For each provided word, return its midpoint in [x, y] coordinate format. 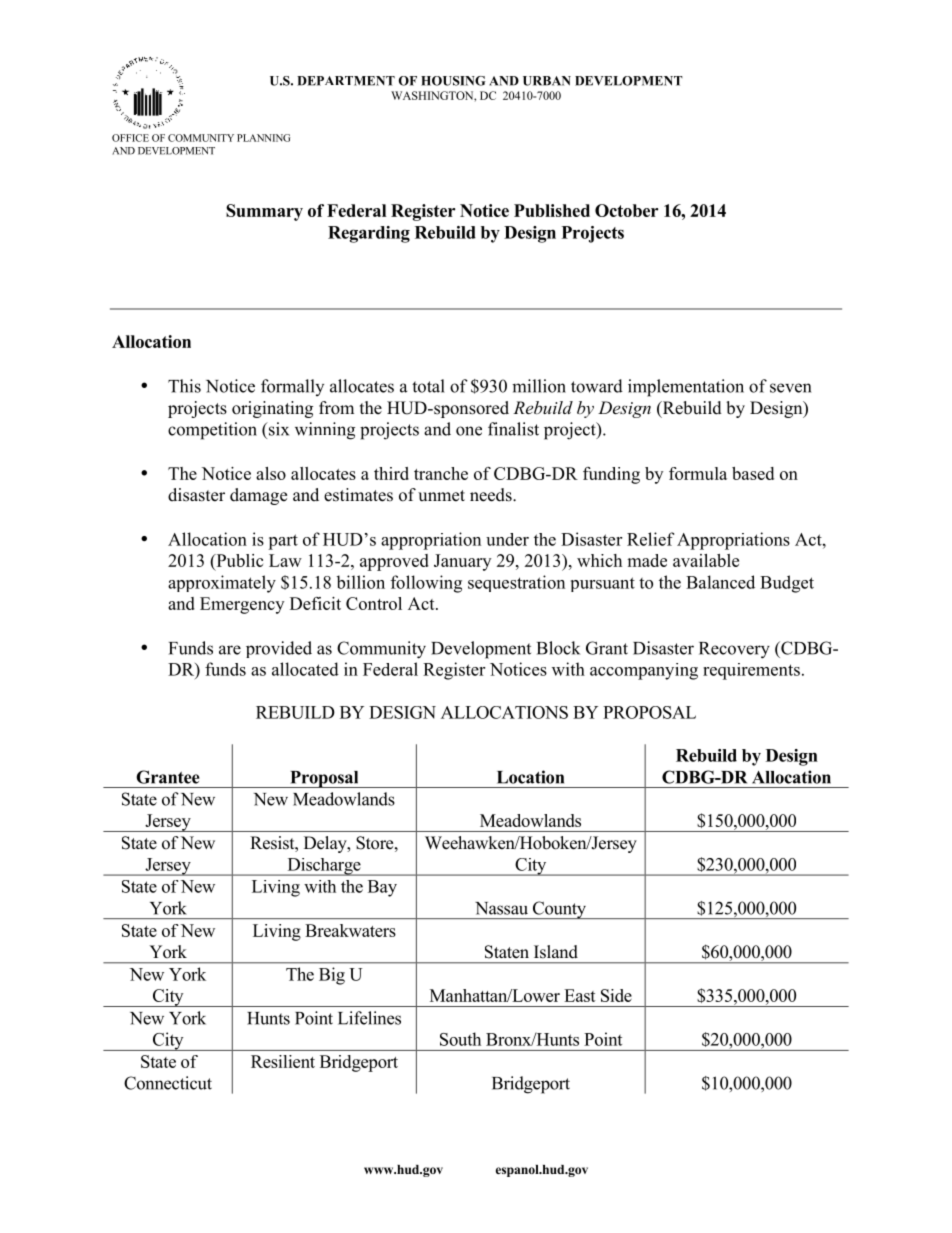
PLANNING [263, 138]
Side [616, 995]
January [462, 562]
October [626, 210]
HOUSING [453, 81]
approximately [222, 584]
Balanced [720, 582]
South [460, 1039]
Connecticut [168, 1083]
